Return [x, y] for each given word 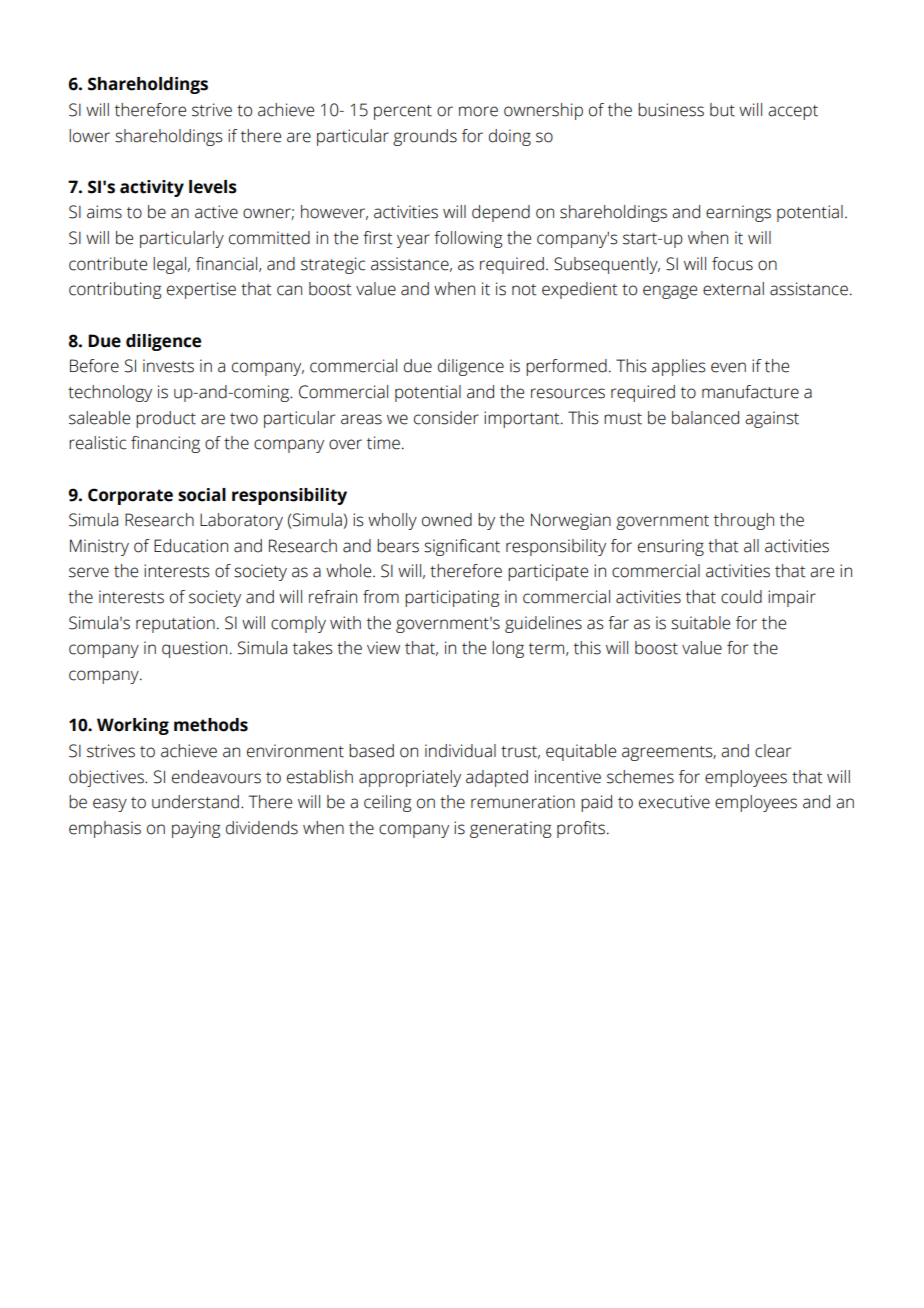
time [383, 443]
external [733, 289]
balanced [705, 418]
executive [674, 802]
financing [165, 444]
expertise [201, 290]
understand [195, 802]
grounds [425, 137]
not [524, 290]
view [383, 648]
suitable [700, 623]
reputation [175, 624]
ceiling [387, 803]
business [671, 110]
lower [89, 136]
